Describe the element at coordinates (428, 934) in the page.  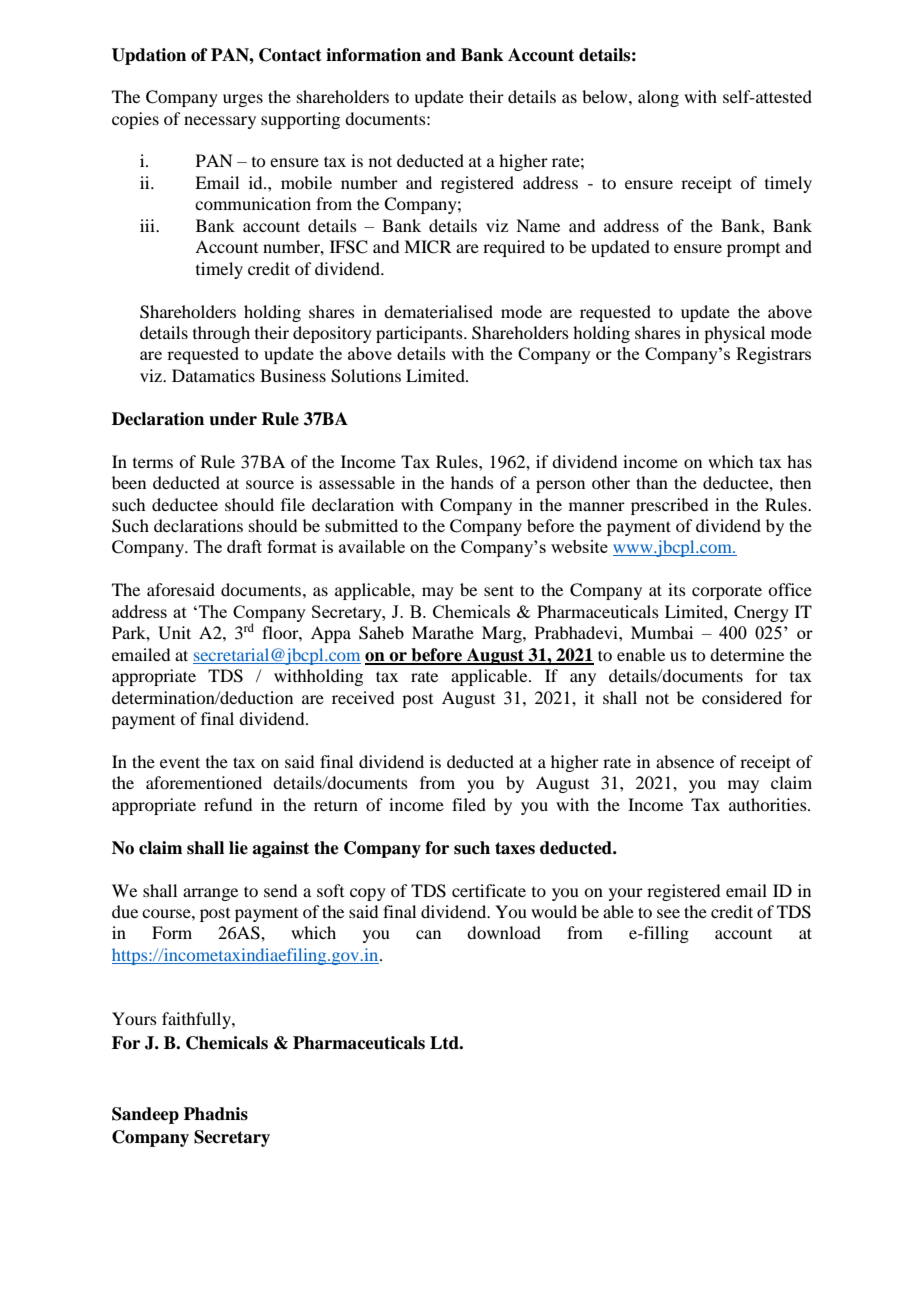
I see `can` at that location.
